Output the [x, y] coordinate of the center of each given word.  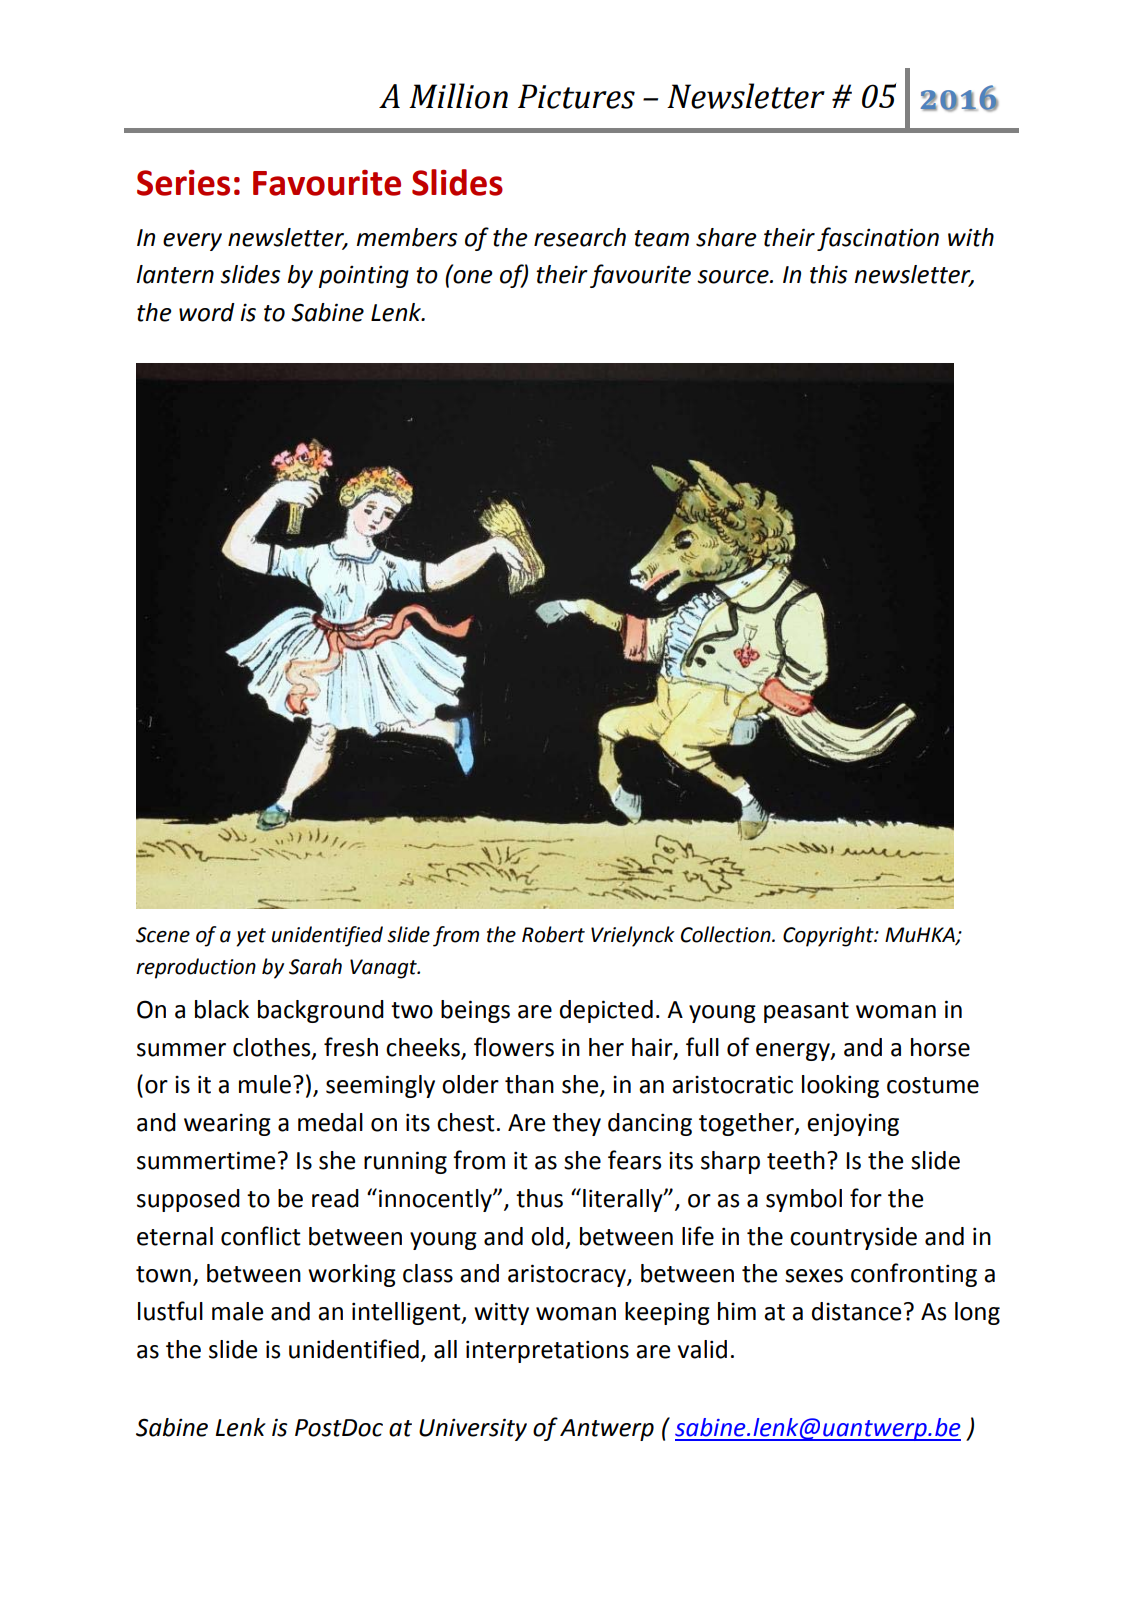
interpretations [547, 1351]
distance [856, 1311]
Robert [553, 934]
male [237, 1311]
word [207, 312]
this [829, 274]
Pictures [576, 96]
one [472, 276]
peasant [806, 1012]
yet [251, 937]
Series [183, 183]
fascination [878, 239]
